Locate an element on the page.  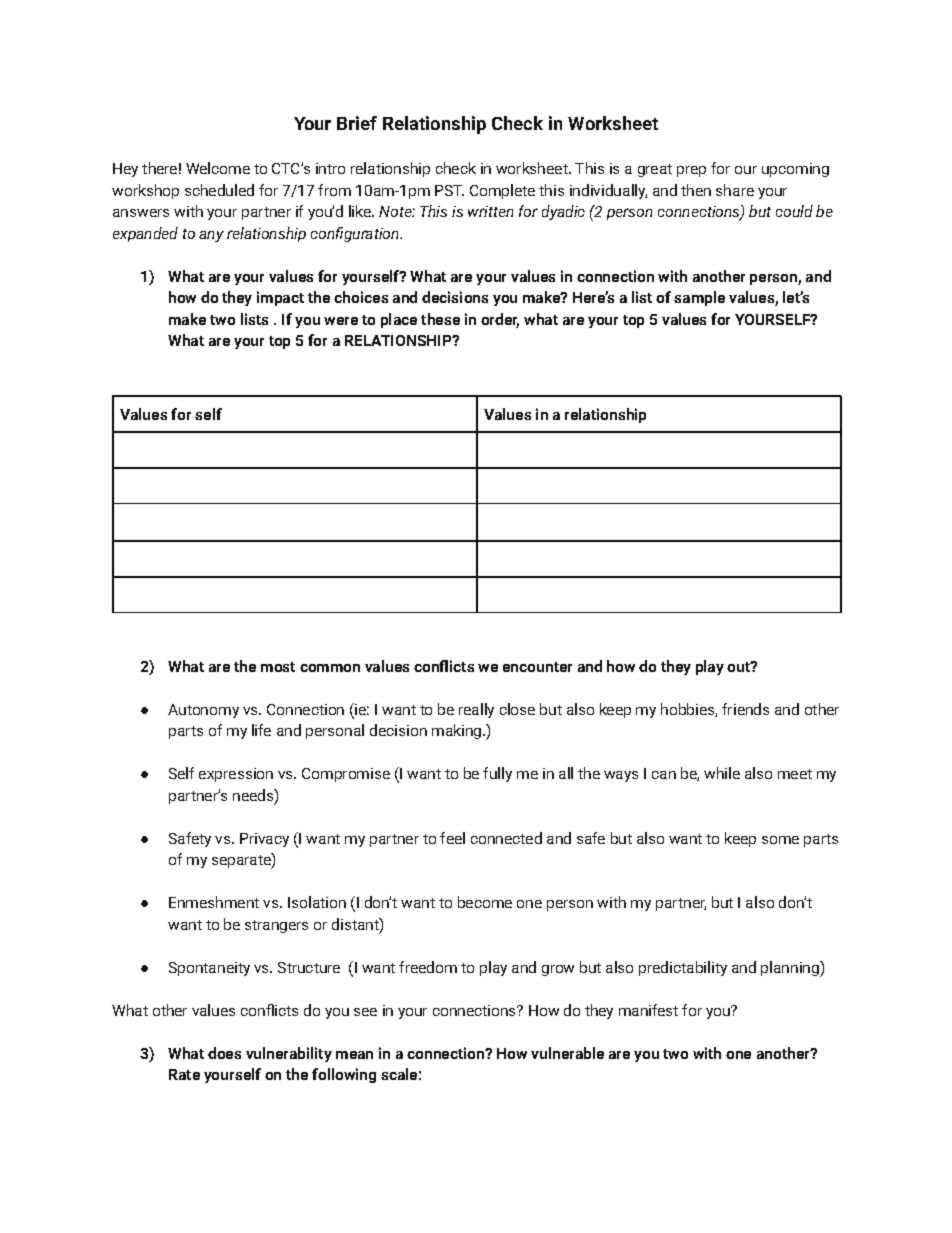
PST is located at coordinates (449, 190).
